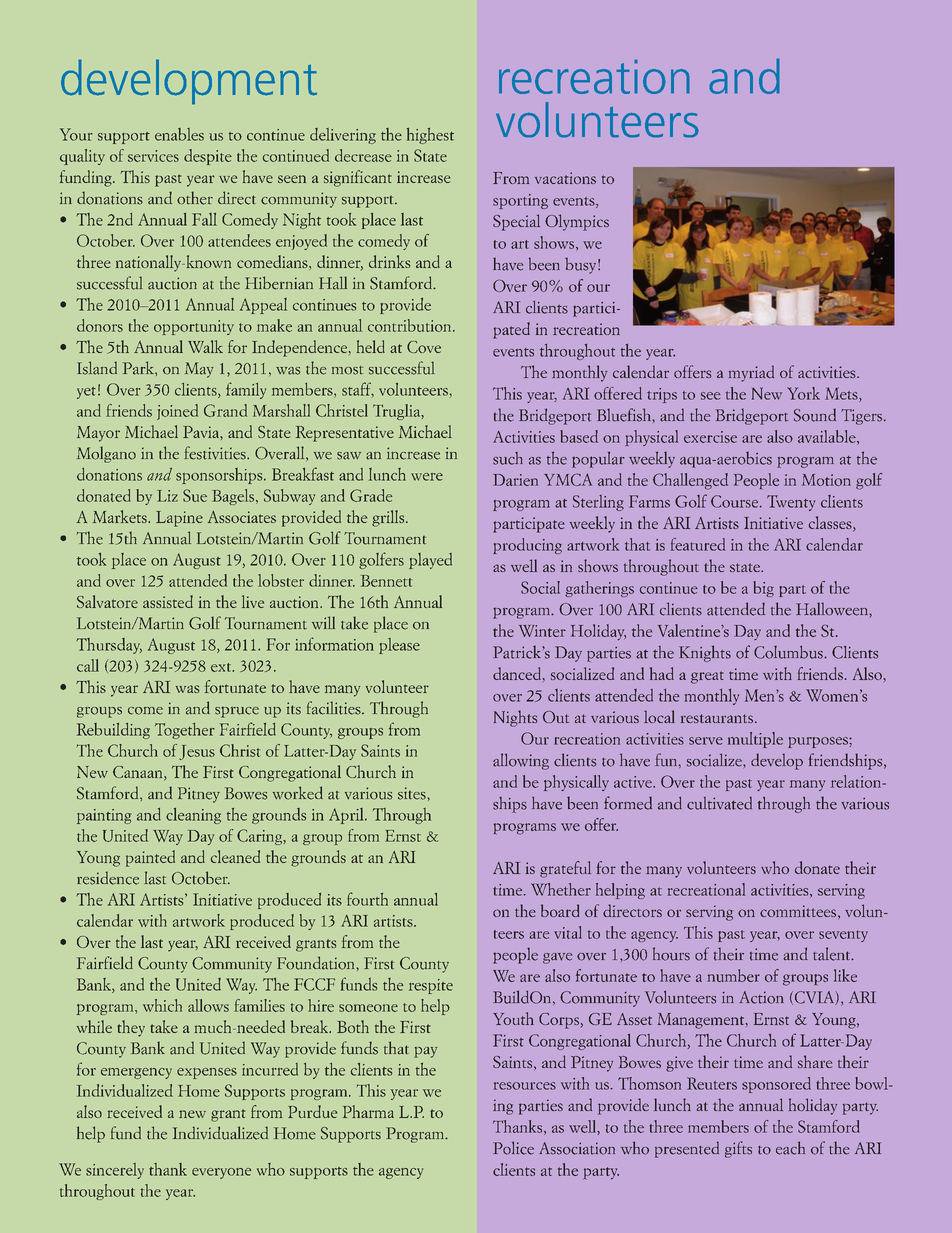  What do you see at coordinates (788, 652) in the page?
I see `Columbus` at bounding box center [788, 652].
